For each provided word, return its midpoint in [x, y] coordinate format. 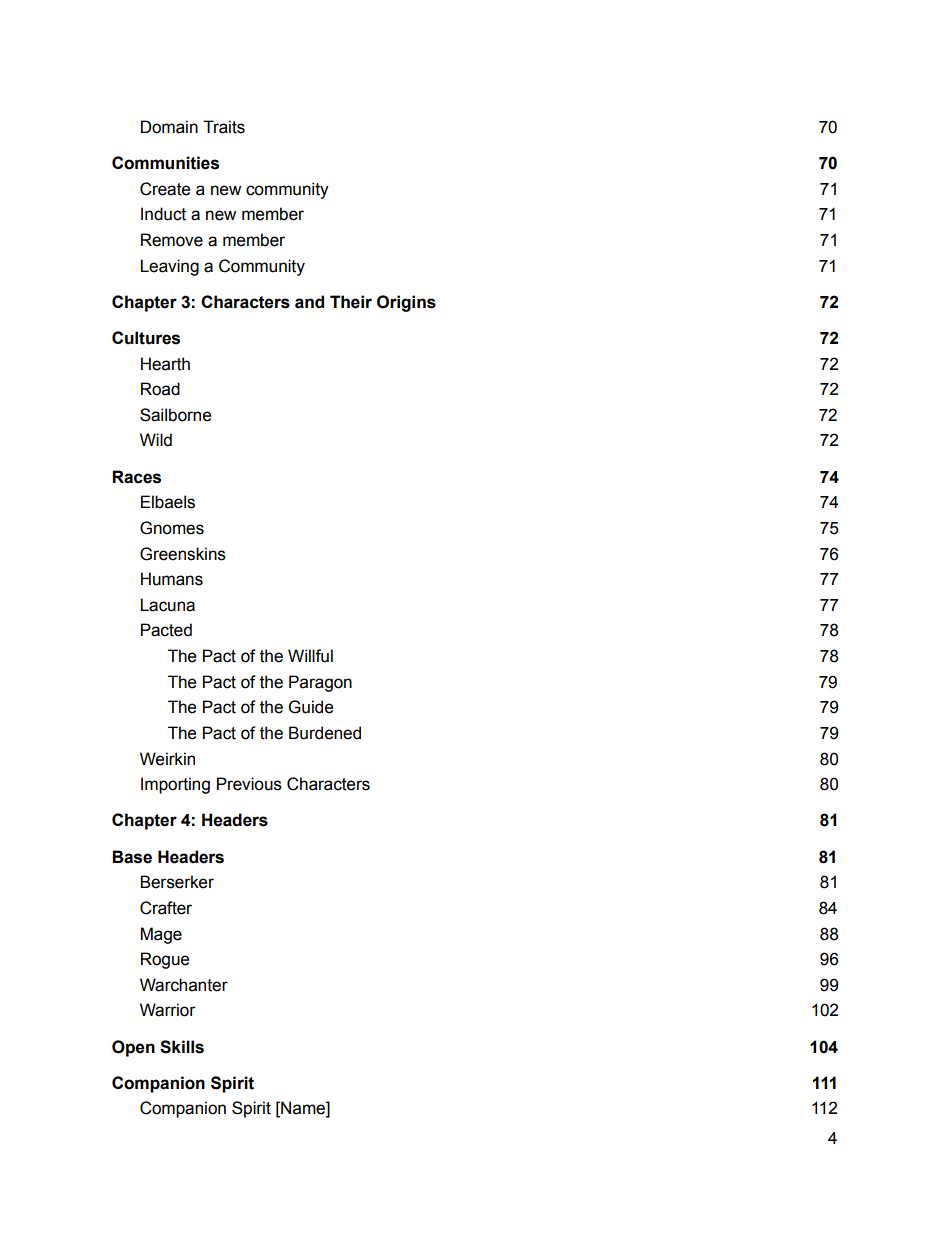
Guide [311, 707]
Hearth [165, 364]
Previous [249, 784]
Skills [182, 1047]
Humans [172, 579]
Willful [310, 656]
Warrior [168, 1010]
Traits [224, 127]
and [309, 302]
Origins [406, 303]
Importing [175, 785]
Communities [165, 163]
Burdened [325, 733]
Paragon [320, 683]
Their [351, 302]
